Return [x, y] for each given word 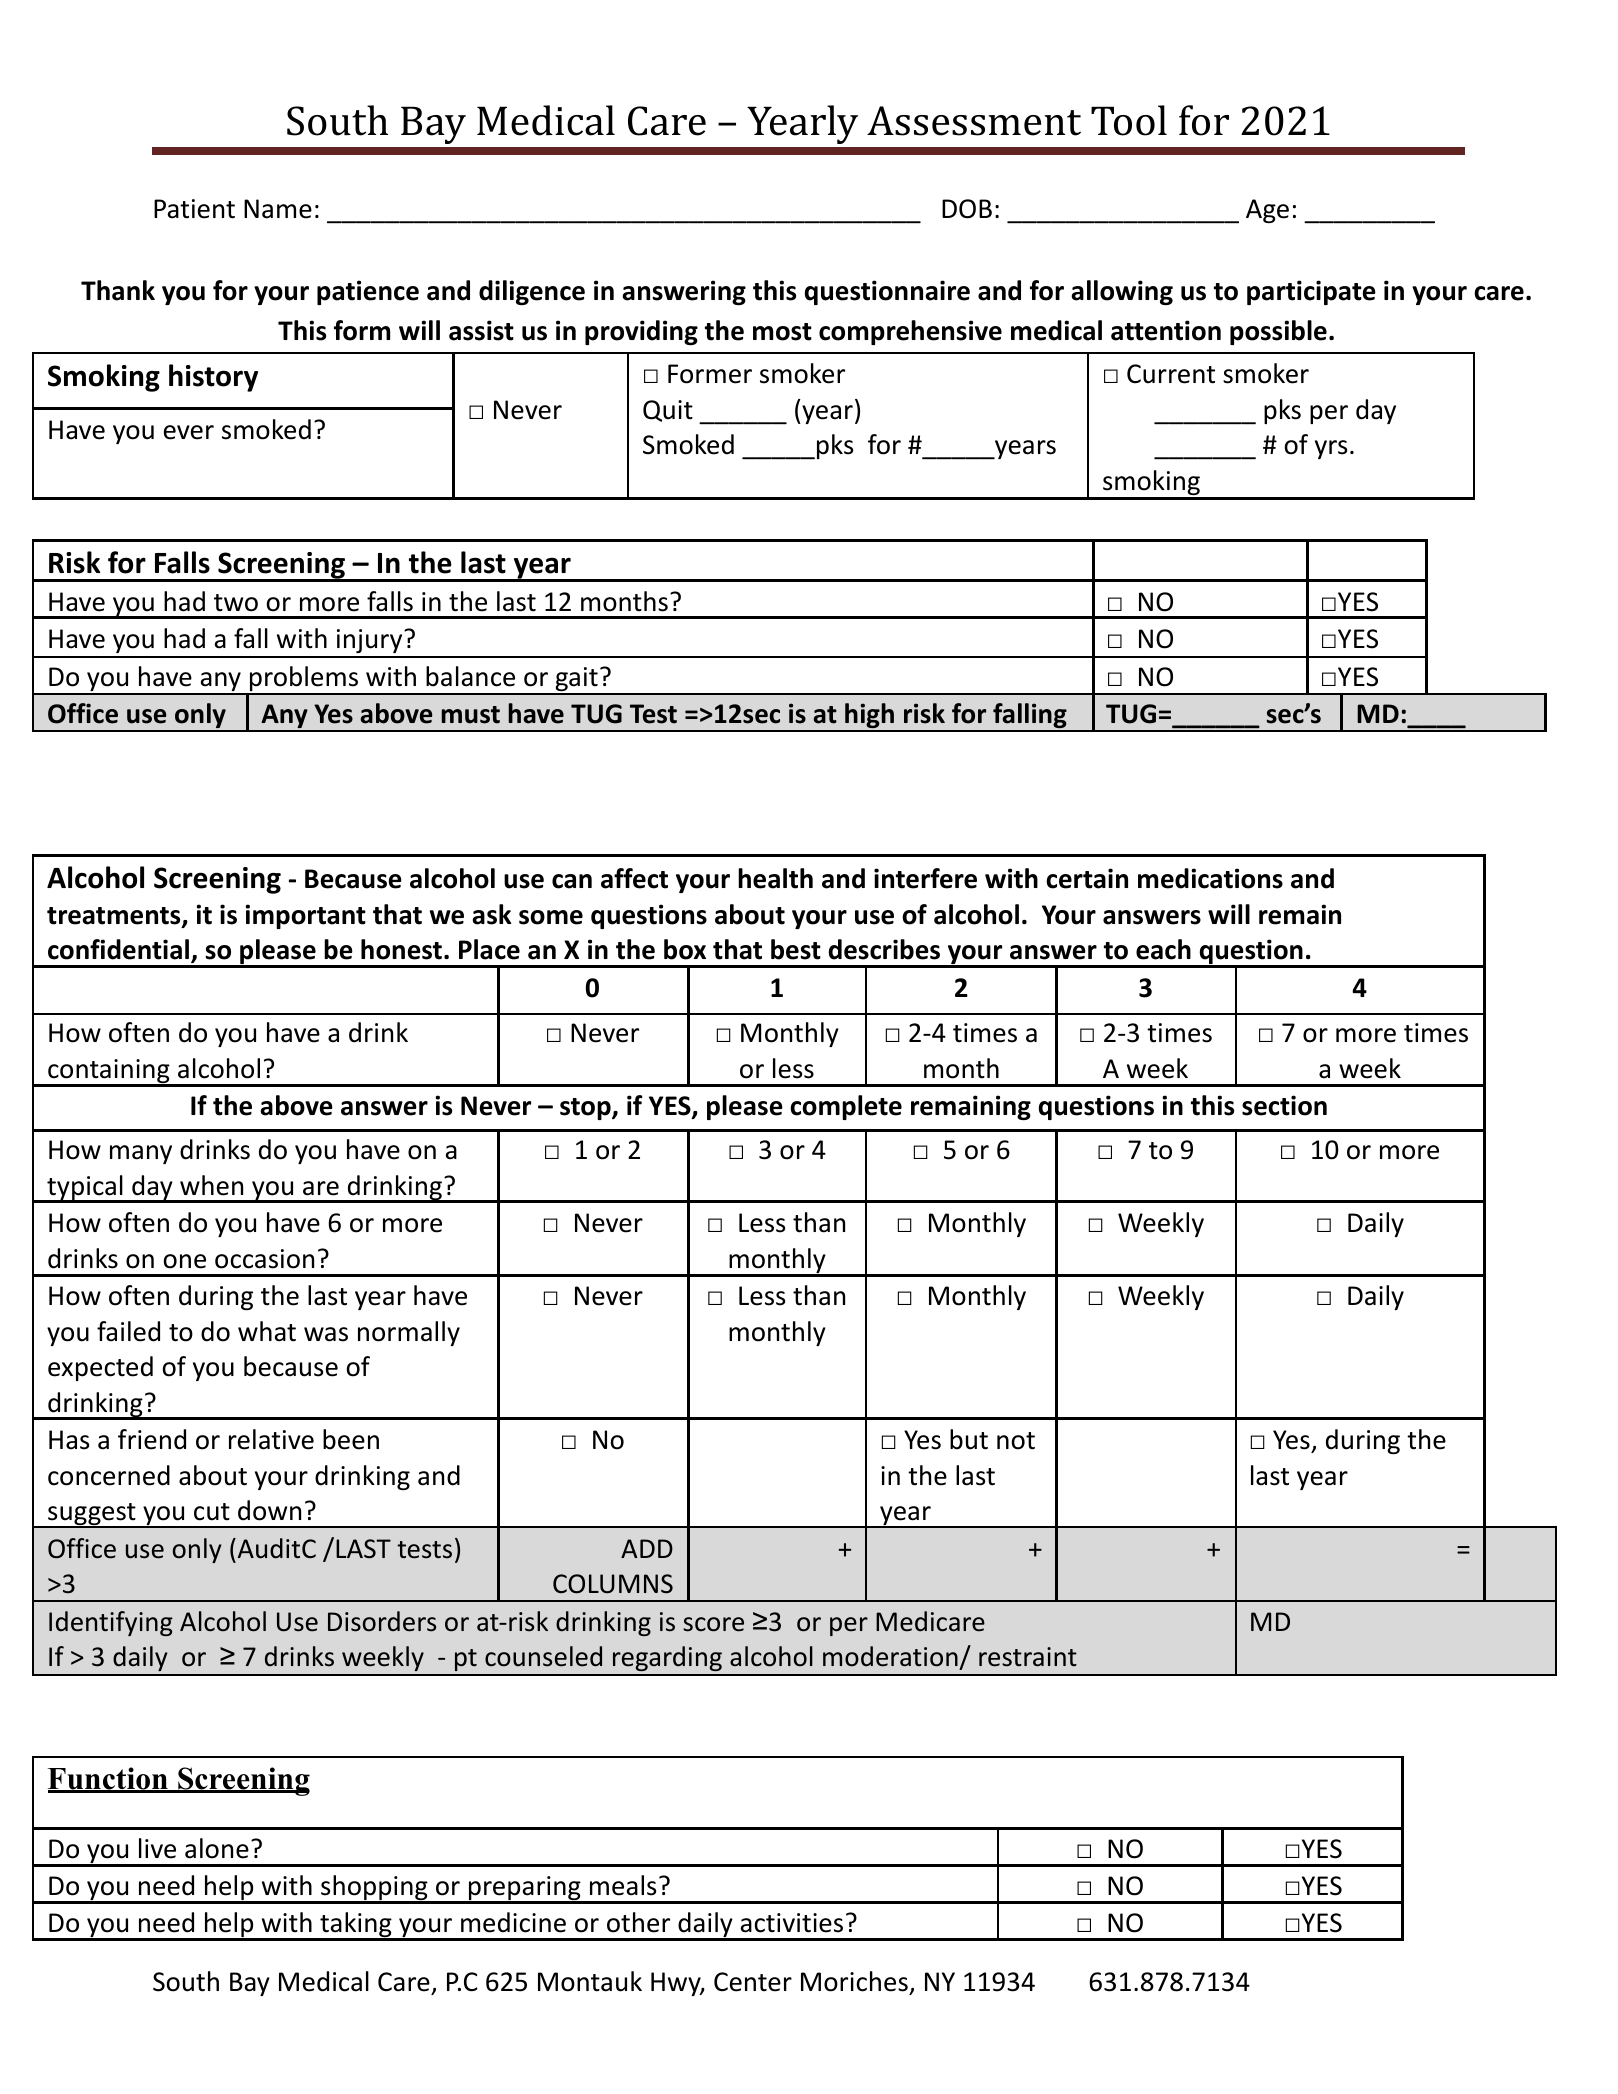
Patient [194, 209]
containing [109, 1072]
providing [641, 332]
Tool [1129, 120]
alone [217, 1848]
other [638, 1922]
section [1284, 1105]
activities [792, 1923]
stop [586, 1109]
